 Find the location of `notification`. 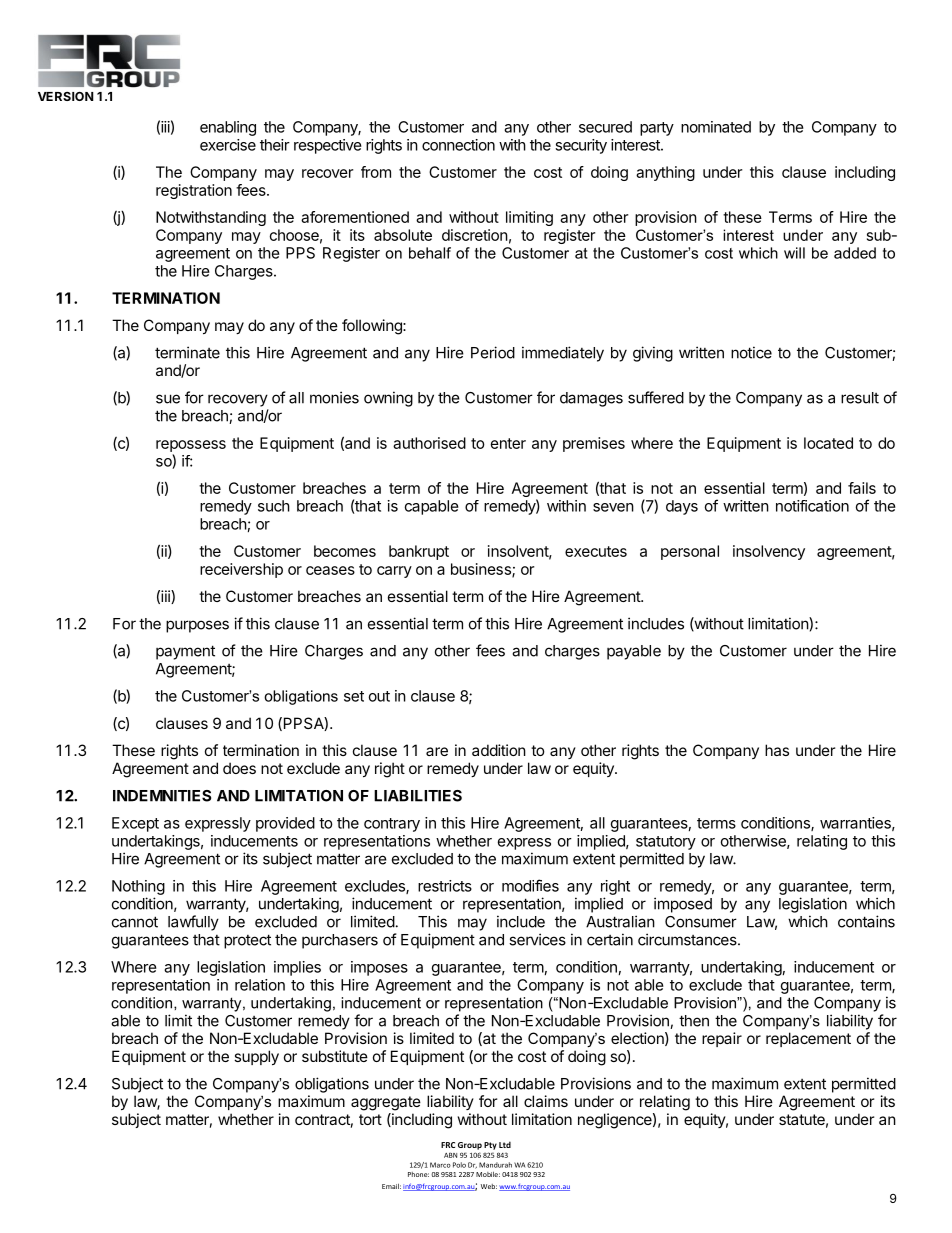

notification is located at coordinates (812, 506).
